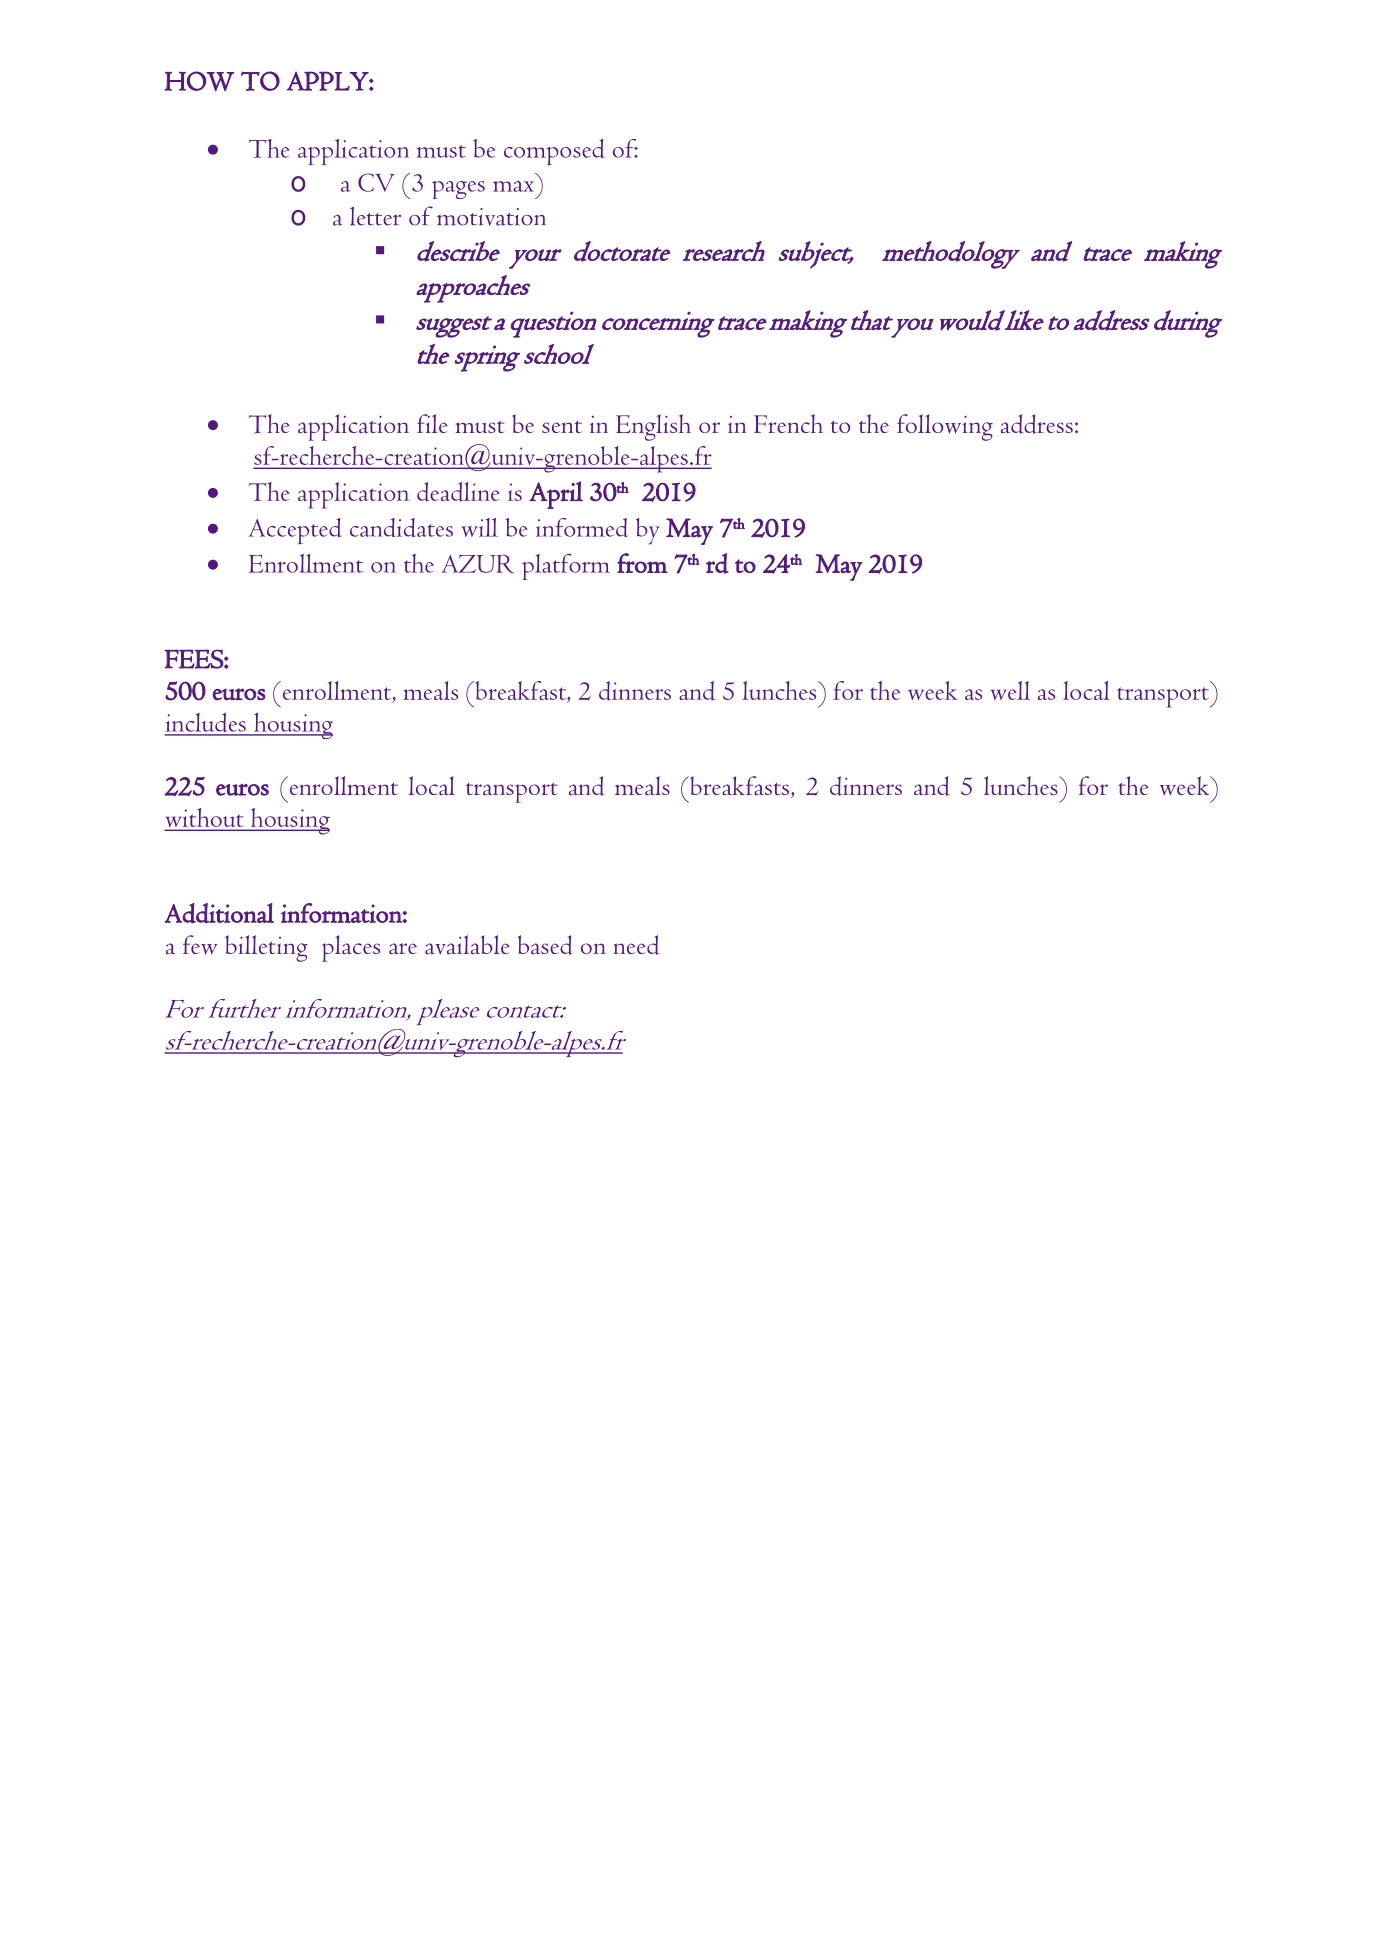 The image size is (1383, 1957). What do you see at coordinates (206, 724) in the page?
I see `includes` at bounding box center [206, 724].
